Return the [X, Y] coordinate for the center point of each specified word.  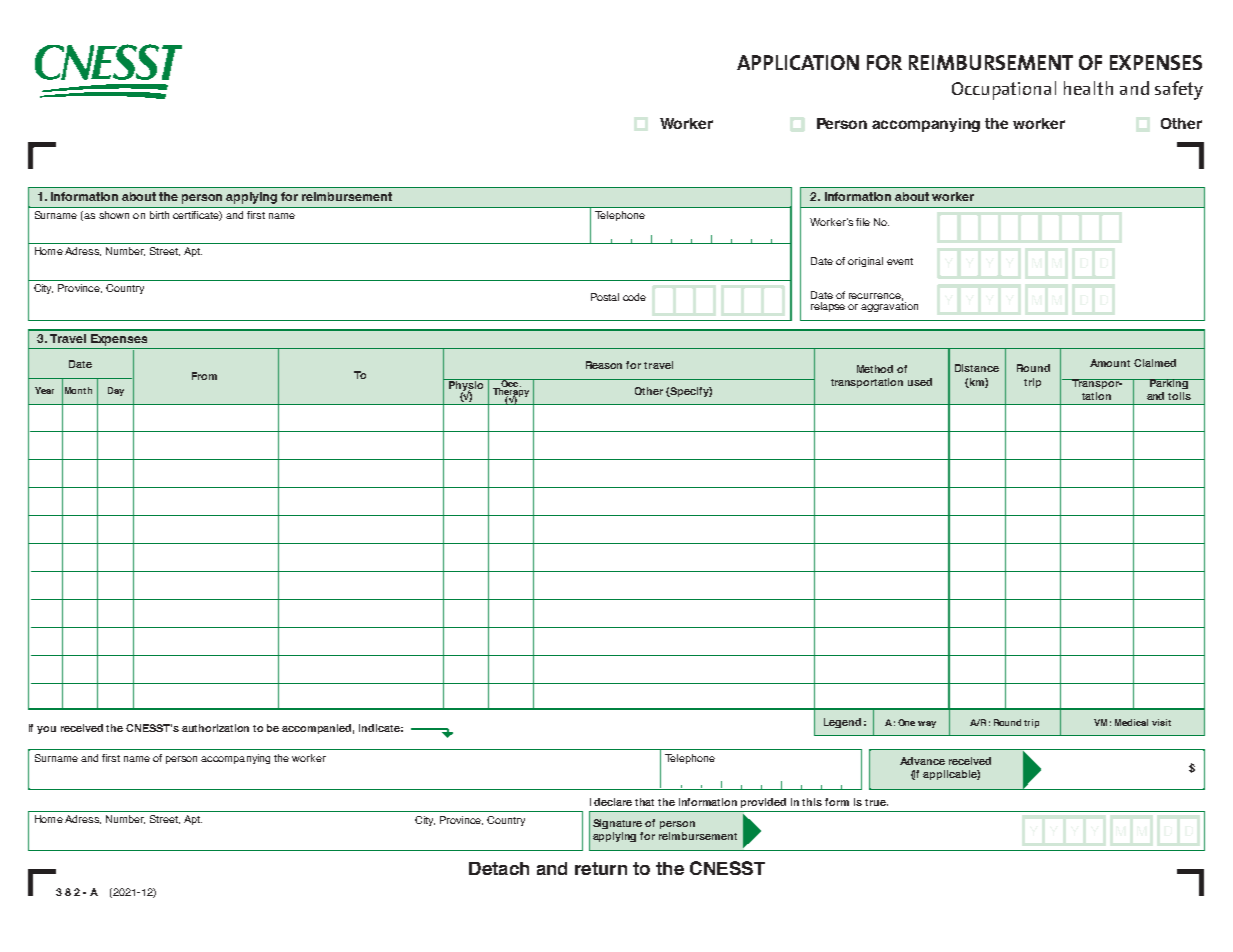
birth [159, 215]
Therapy [511, 393]
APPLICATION [798, 62]
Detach [499, 868]
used [920, 382]
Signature [617, 824]
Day [116, 391]
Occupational [1004, 90]
